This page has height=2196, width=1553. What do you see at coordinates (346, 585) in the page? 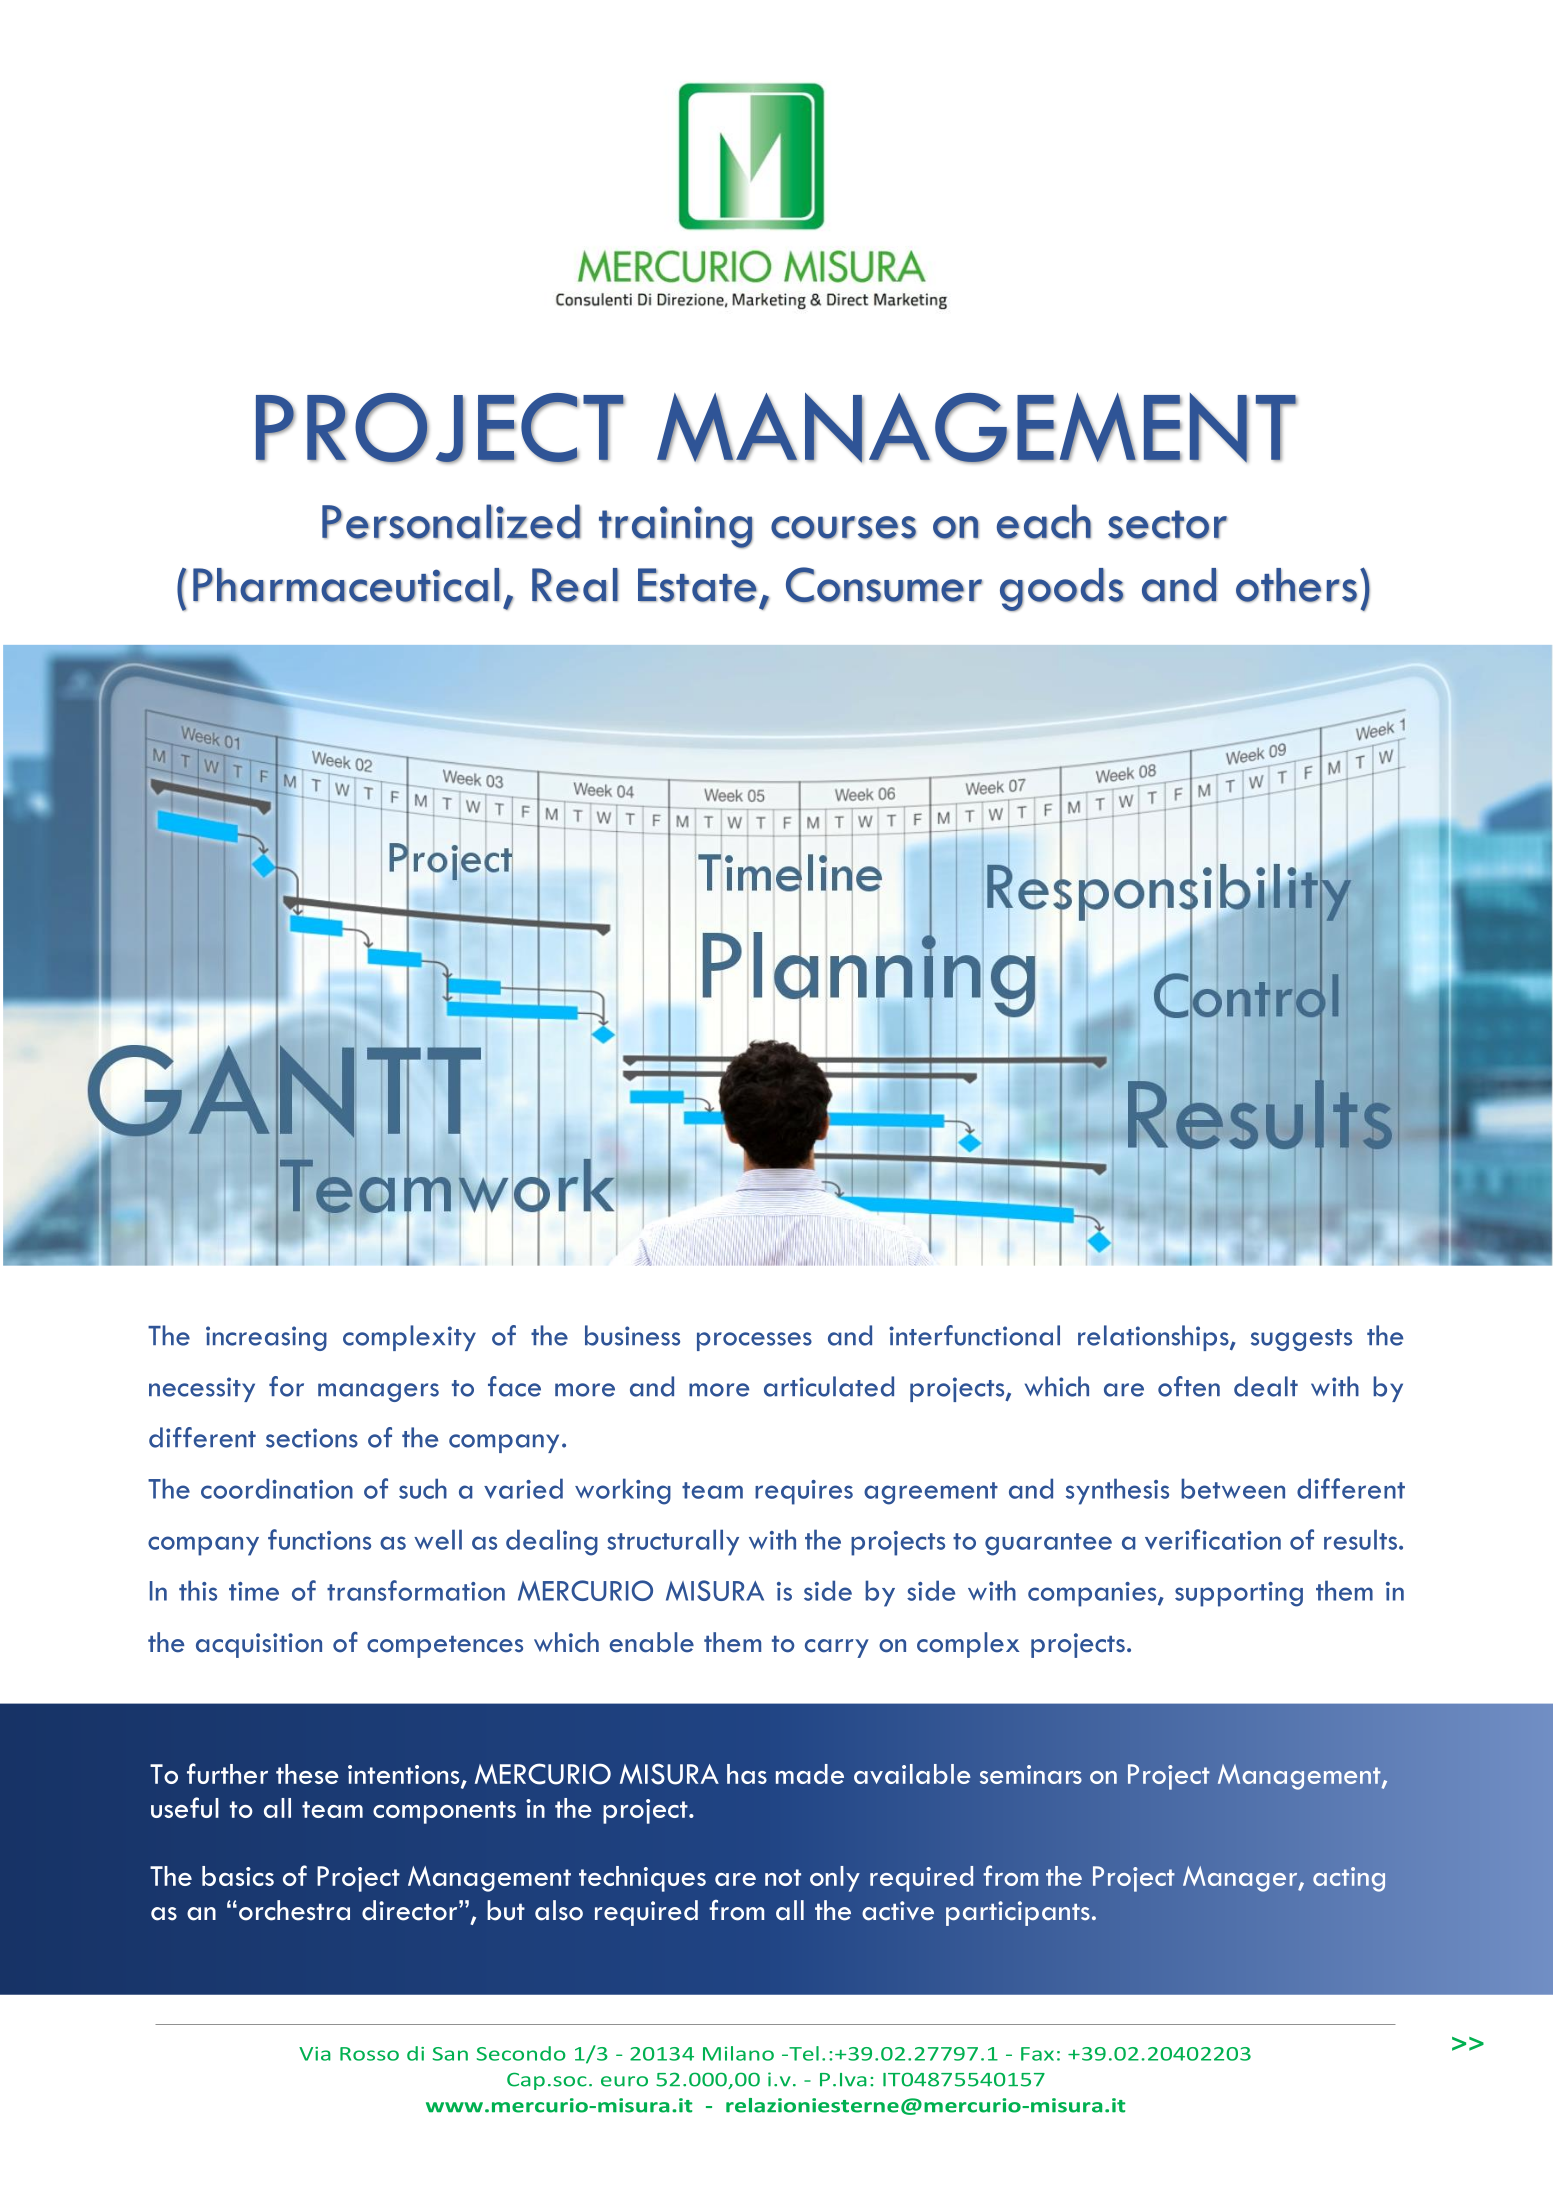
I see `Pharmaceutical` at bounding box center [346, 585].
